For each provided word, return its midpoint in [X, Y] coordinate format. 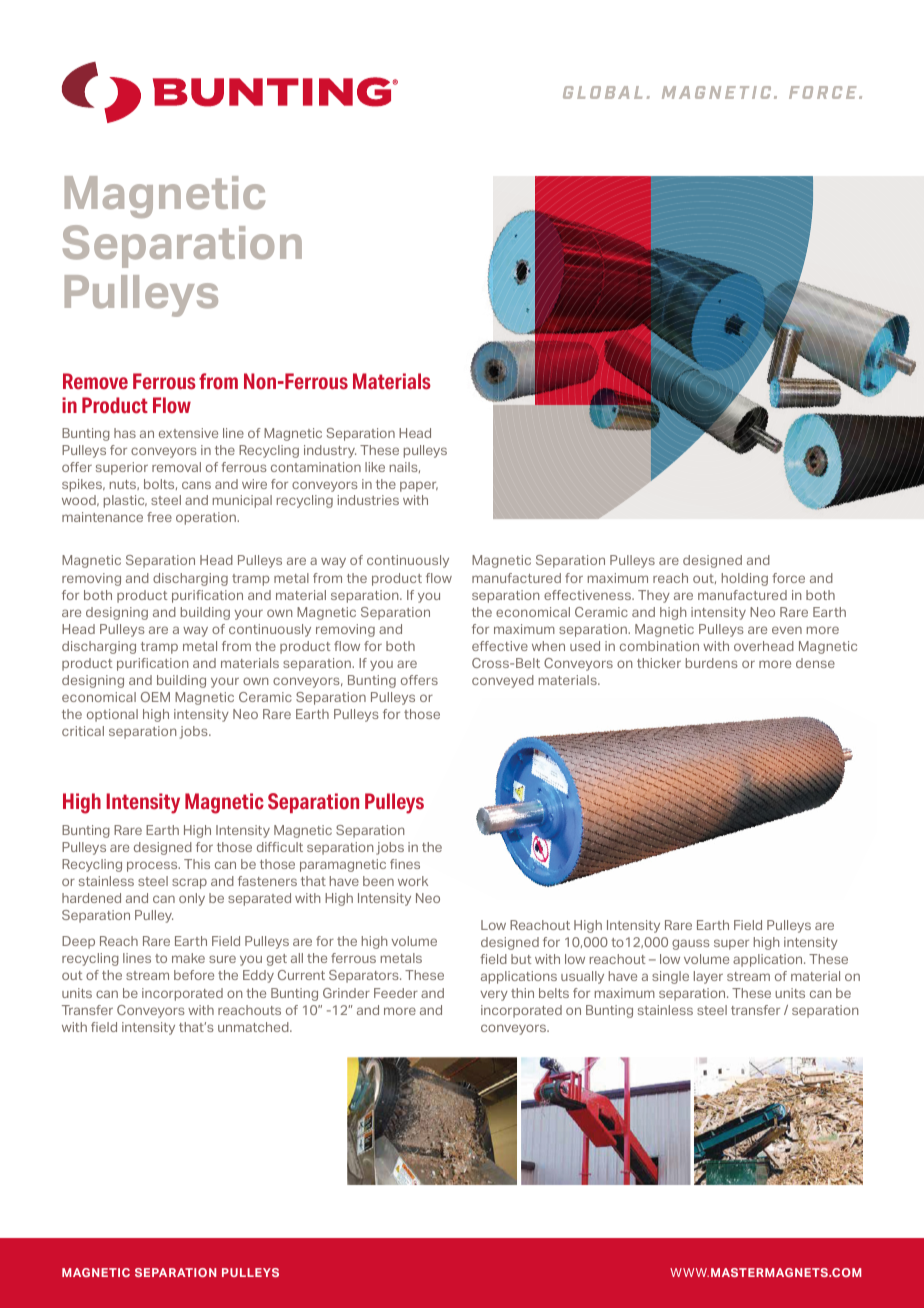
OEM [155, 697]
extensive [188, 433]
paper [419, 486]
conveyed [503, 681]
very [494, 995]
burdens [711, 663]
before [194, 975]
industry [330, 451]
